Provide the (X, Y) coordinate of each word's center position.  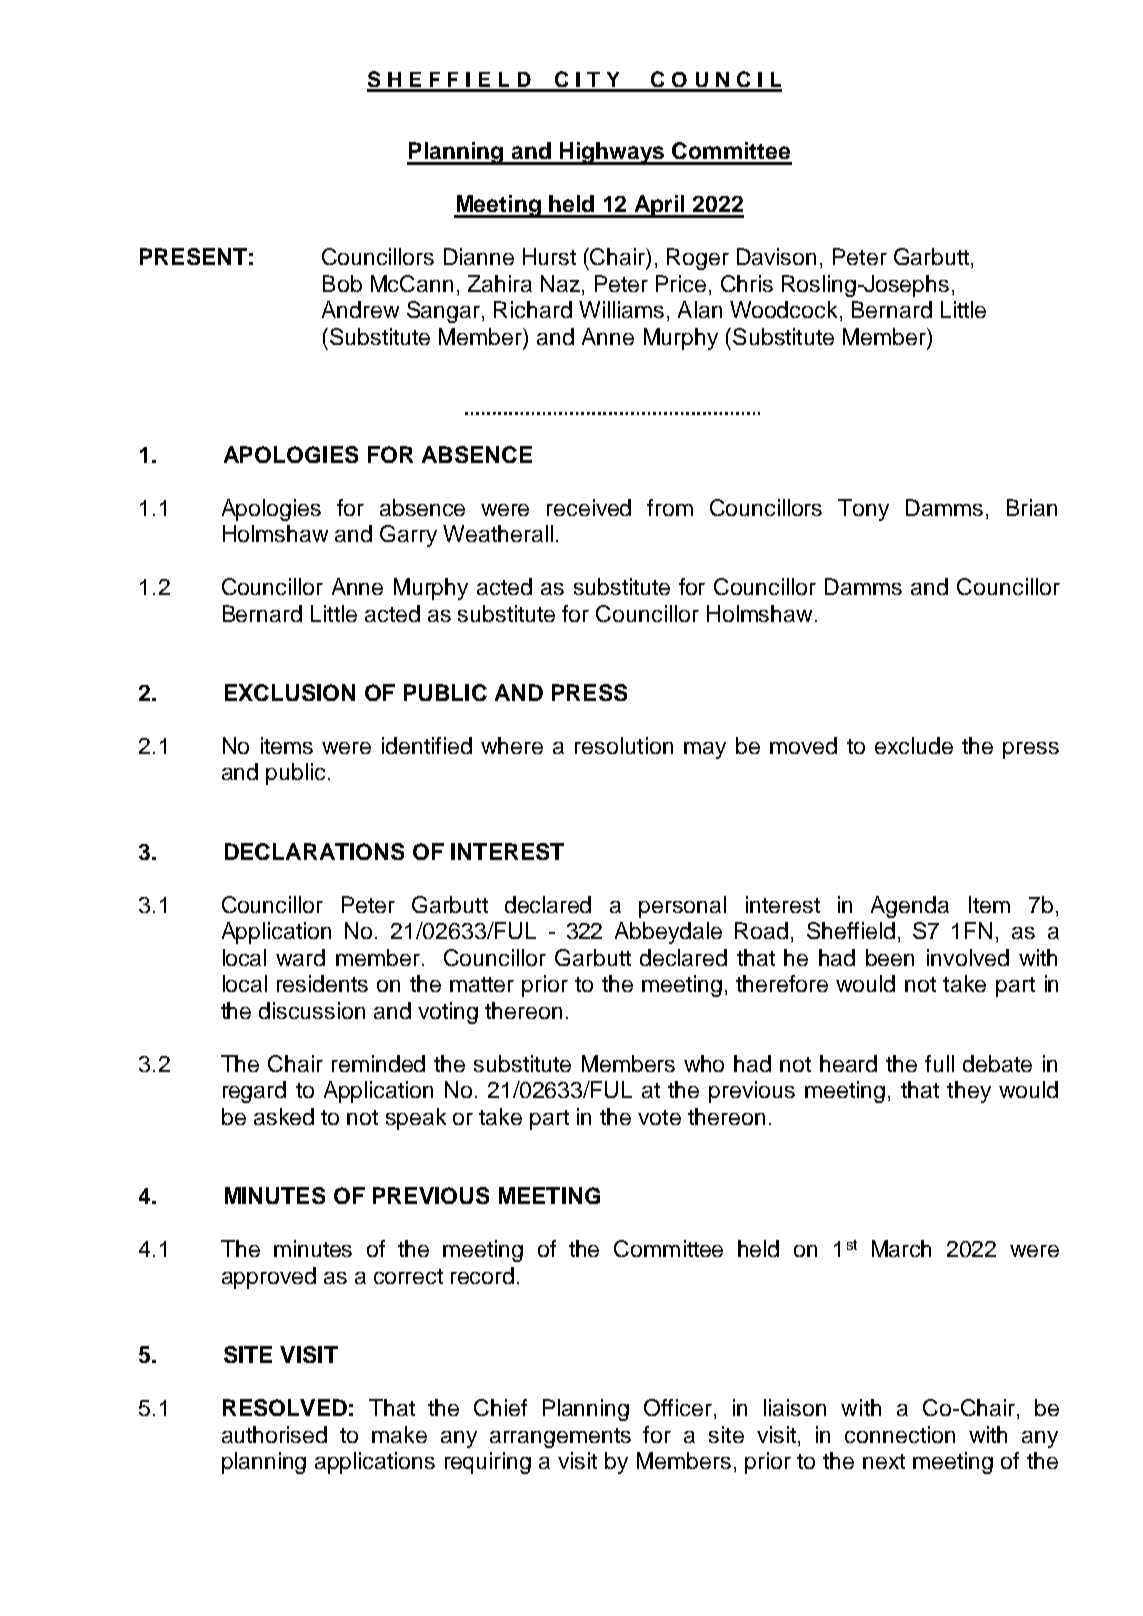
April (659, 206)
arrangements (560, 1438)
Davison (776, 256)
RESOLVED (285, 1407)
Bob (342, 283)
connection (900, 1434)
